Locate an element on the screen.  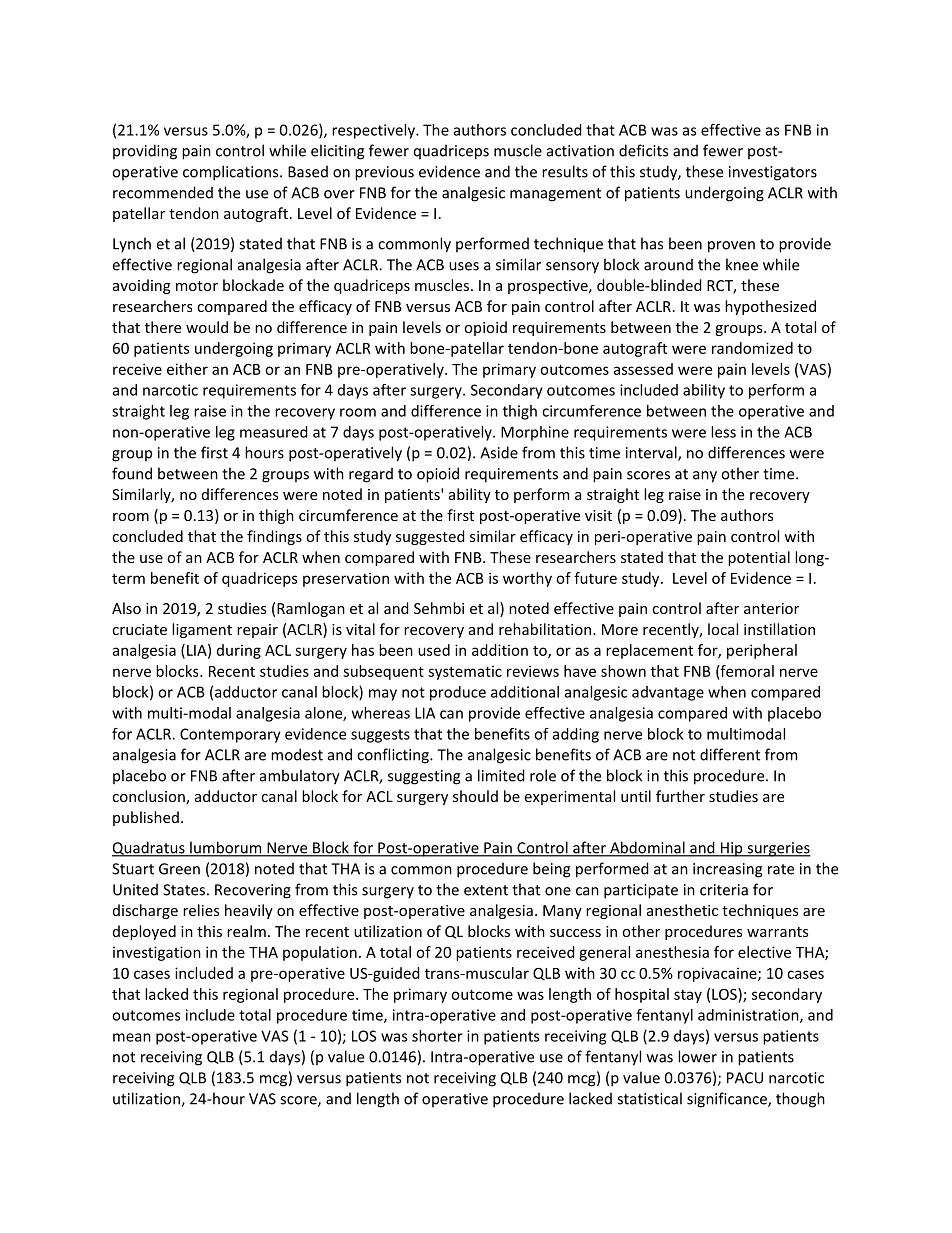
would is located at coordinates (207, 327).
